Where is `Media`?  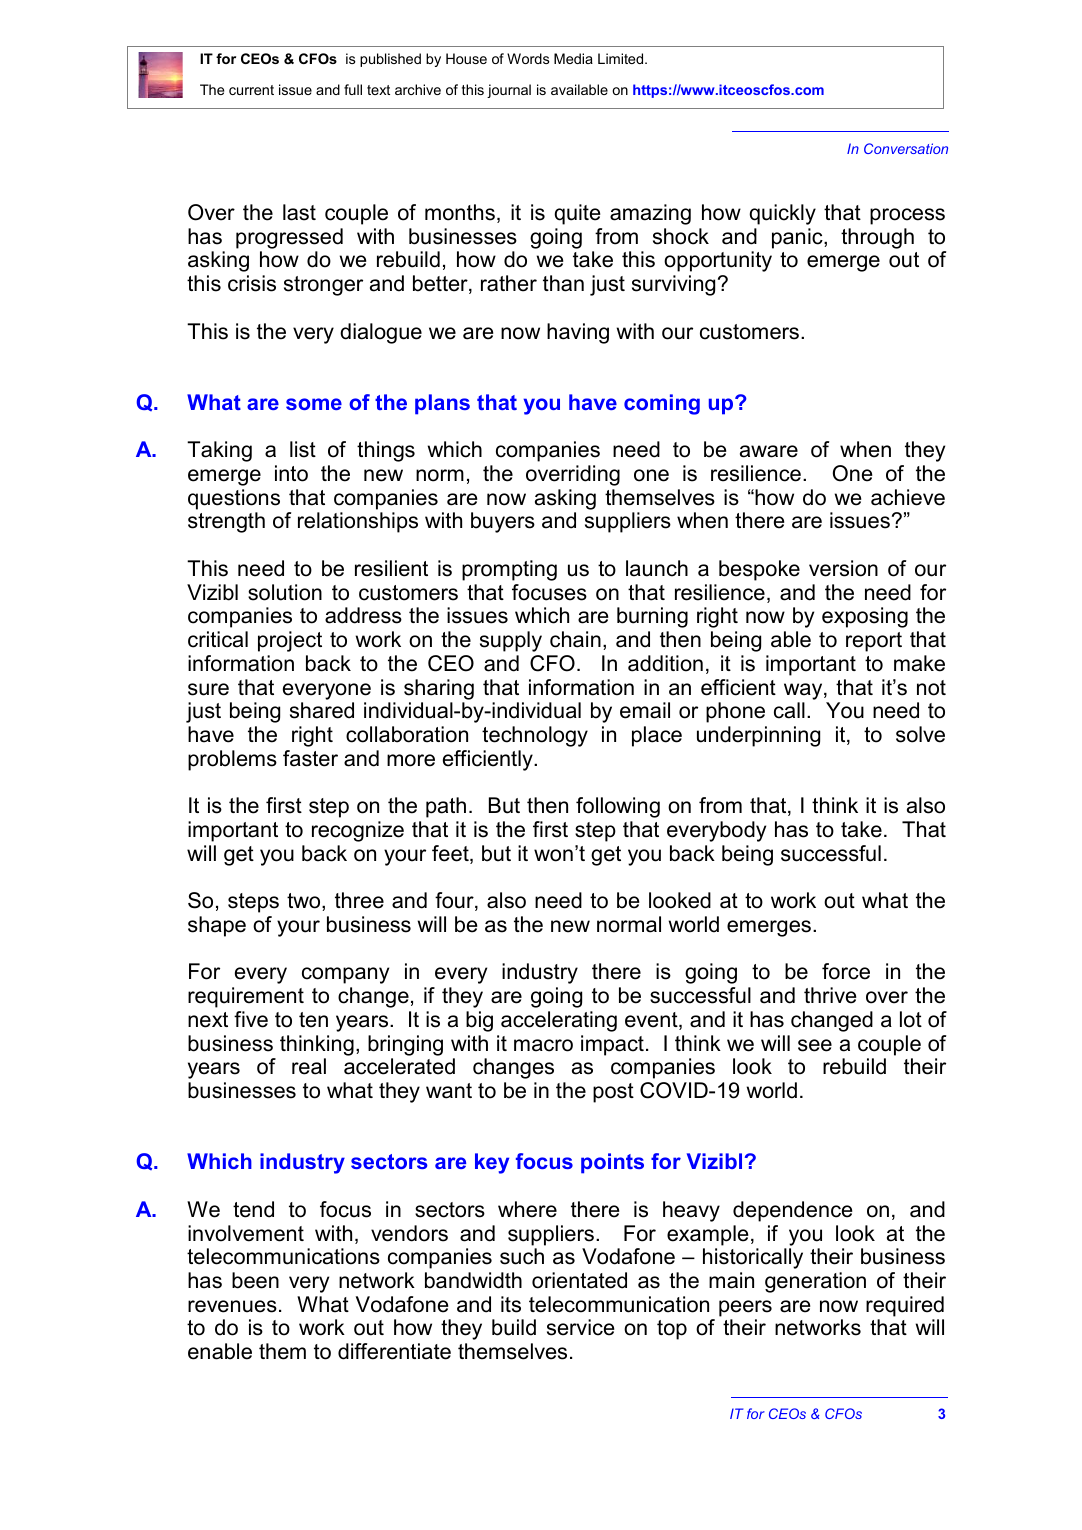
Media is located at coordinates (573, 58).
